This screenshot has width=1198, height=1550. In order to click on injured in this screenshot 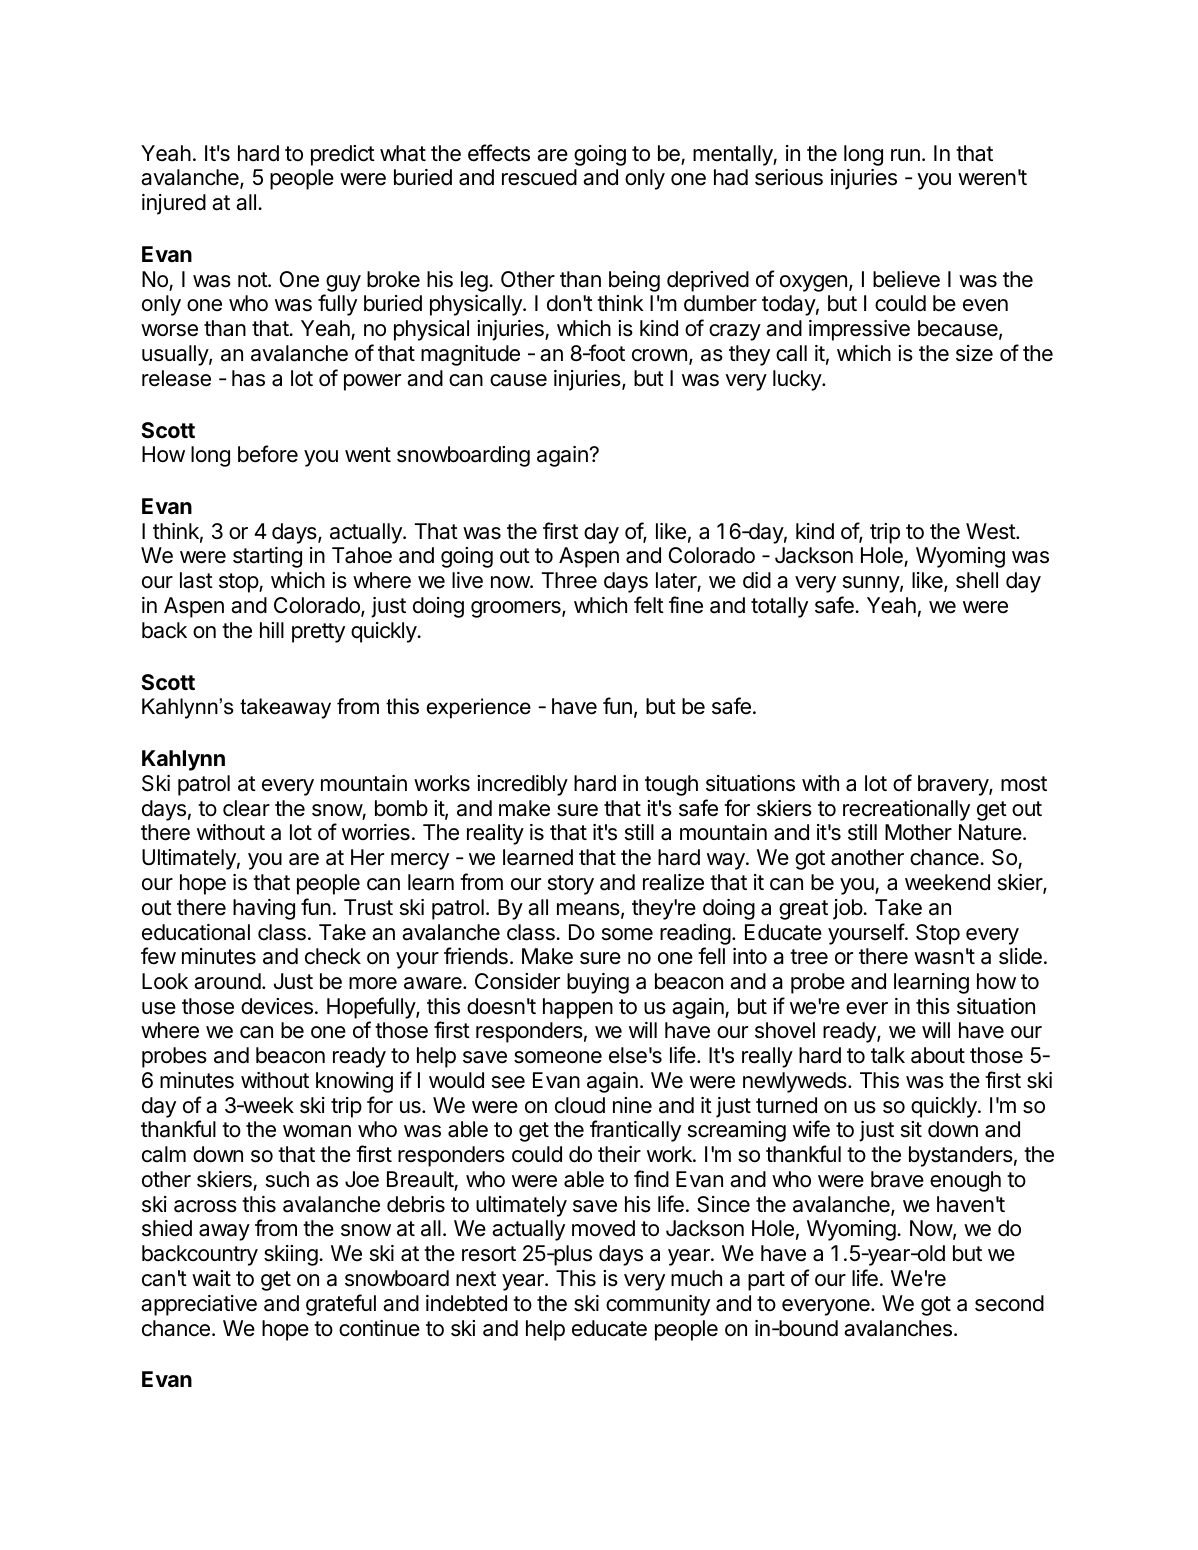, I will do `click(174, 204)`.
